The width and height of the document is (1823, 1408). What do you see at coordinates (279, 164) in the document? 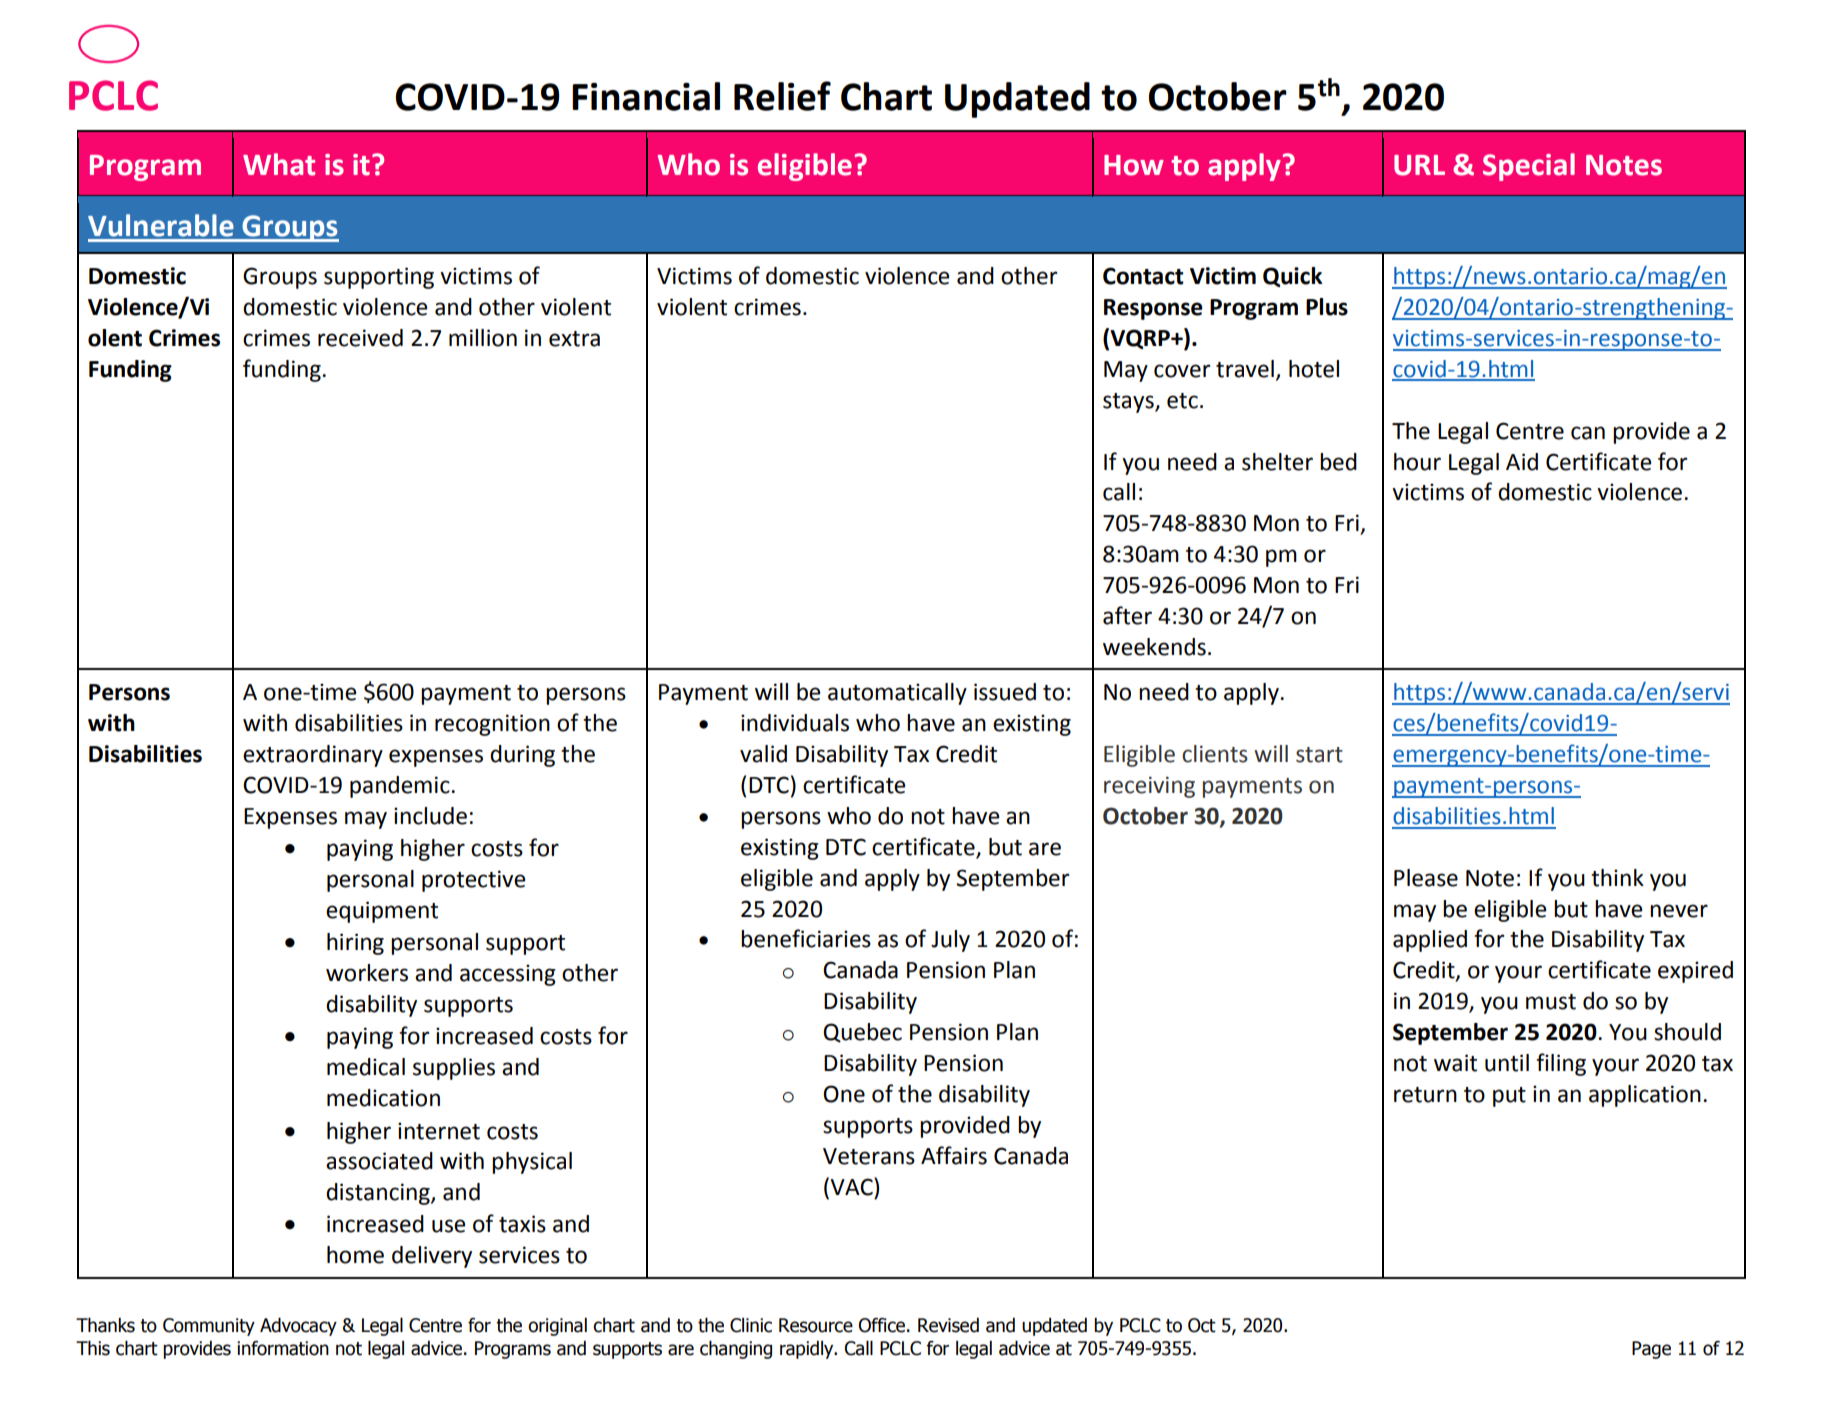
I see `What` at bounding box center [279, 164].
